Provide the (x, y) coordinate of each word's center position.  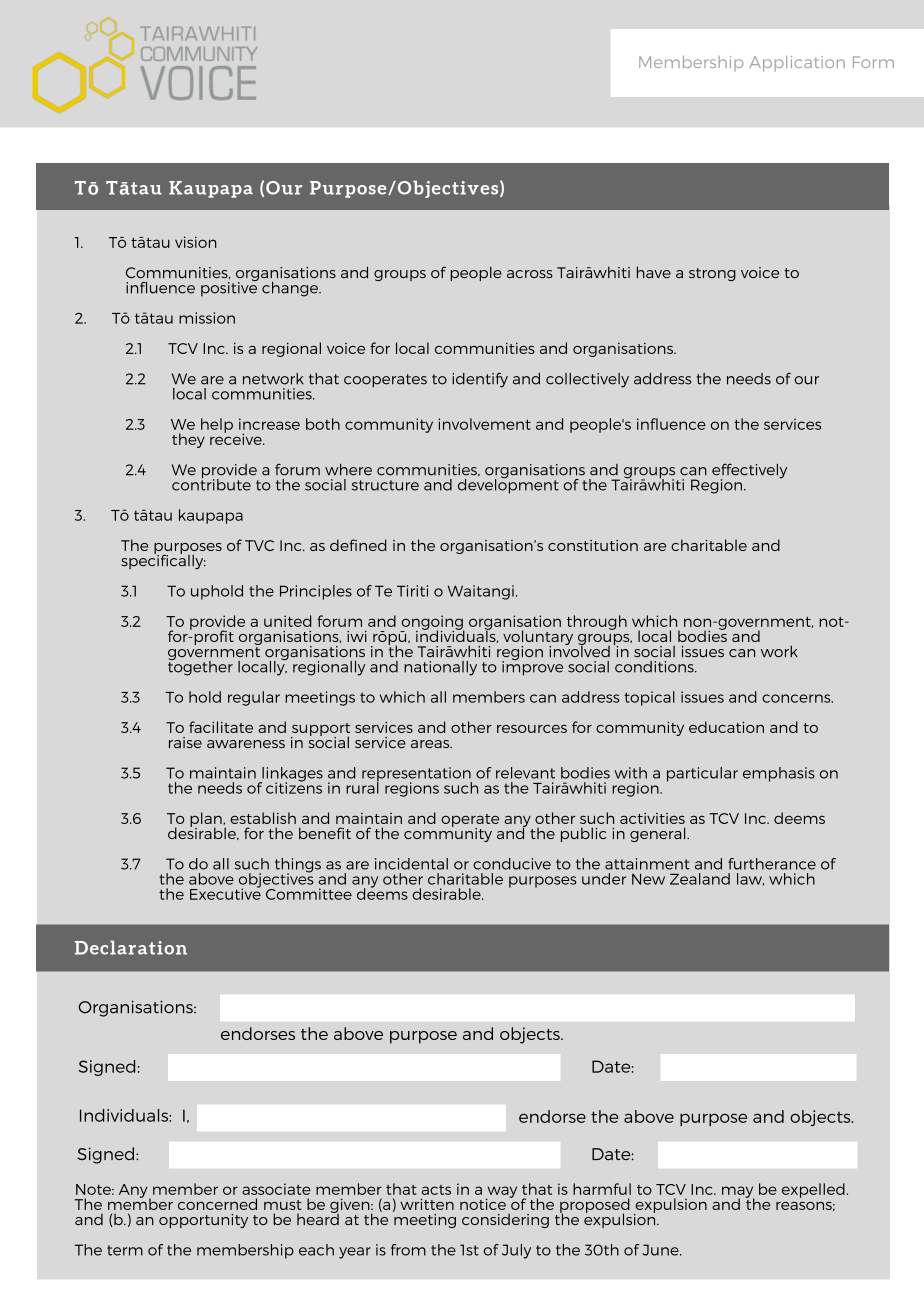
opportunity (203, 1221)
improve (532, 667)
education (726, 727)
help (217, 425)
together (200, 667)
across (530, 274)
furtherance (772, 864)
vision (196, 242)
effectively (749, 472)
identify (480, 380)
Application (797, 64)
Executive (225, 893)
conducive (512, 864)
